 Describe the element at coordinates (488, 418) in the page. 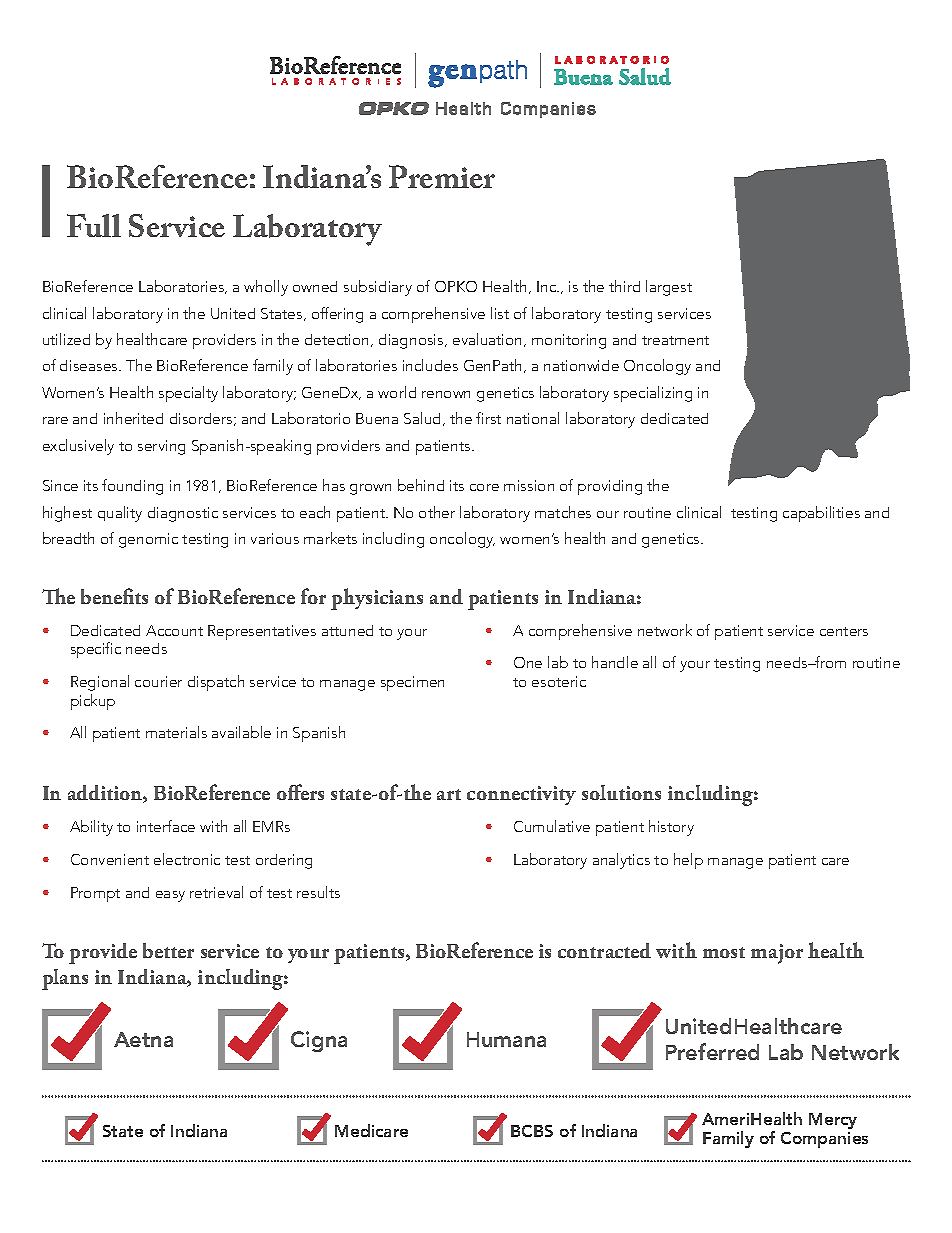

I see `first` at that location.
